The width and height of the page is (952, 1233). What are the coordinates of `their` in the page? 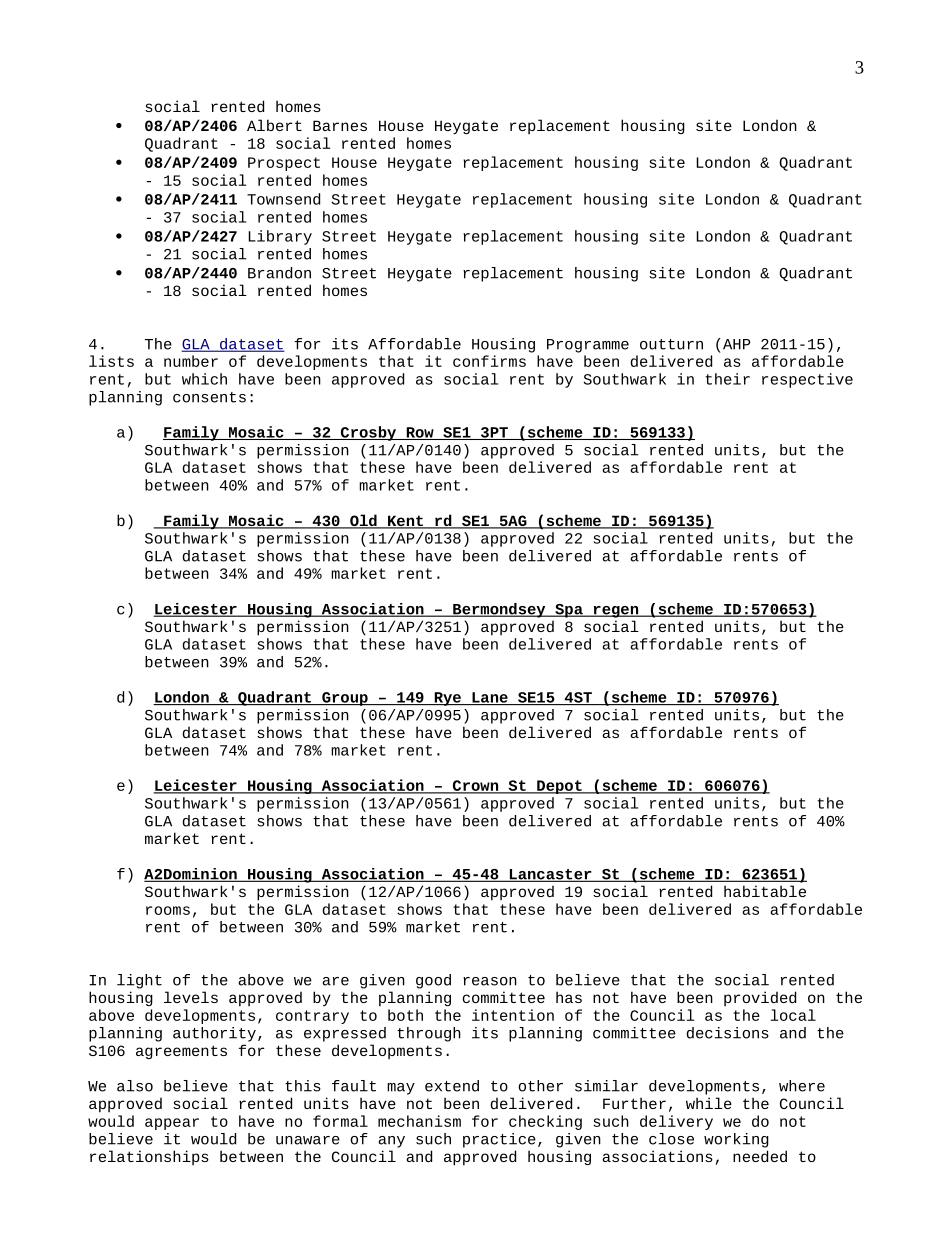 It's located at (727, 379).
